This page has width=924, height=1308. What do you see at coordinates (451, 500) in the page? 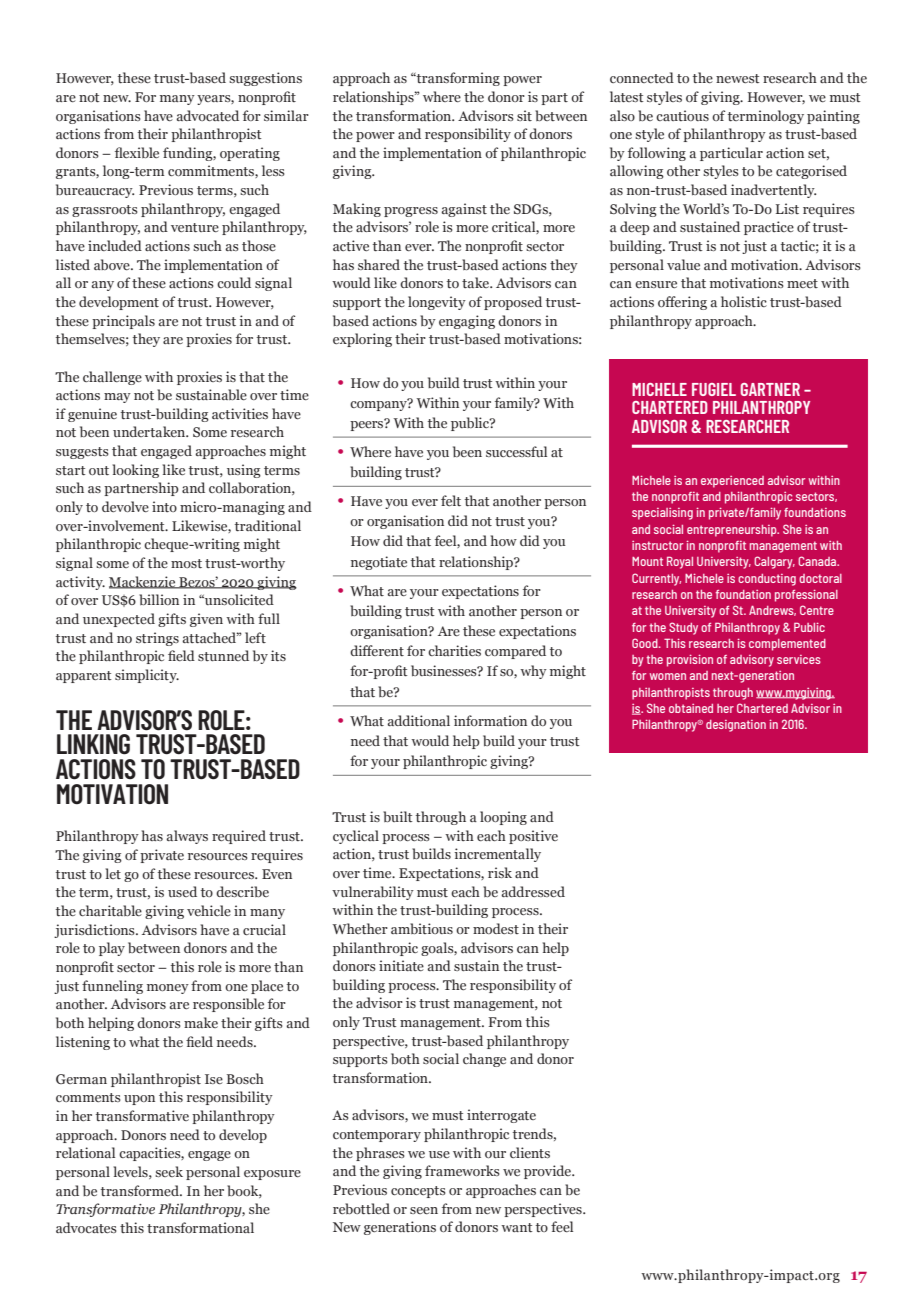
I see `felt` at bounding box center [451, 500].
